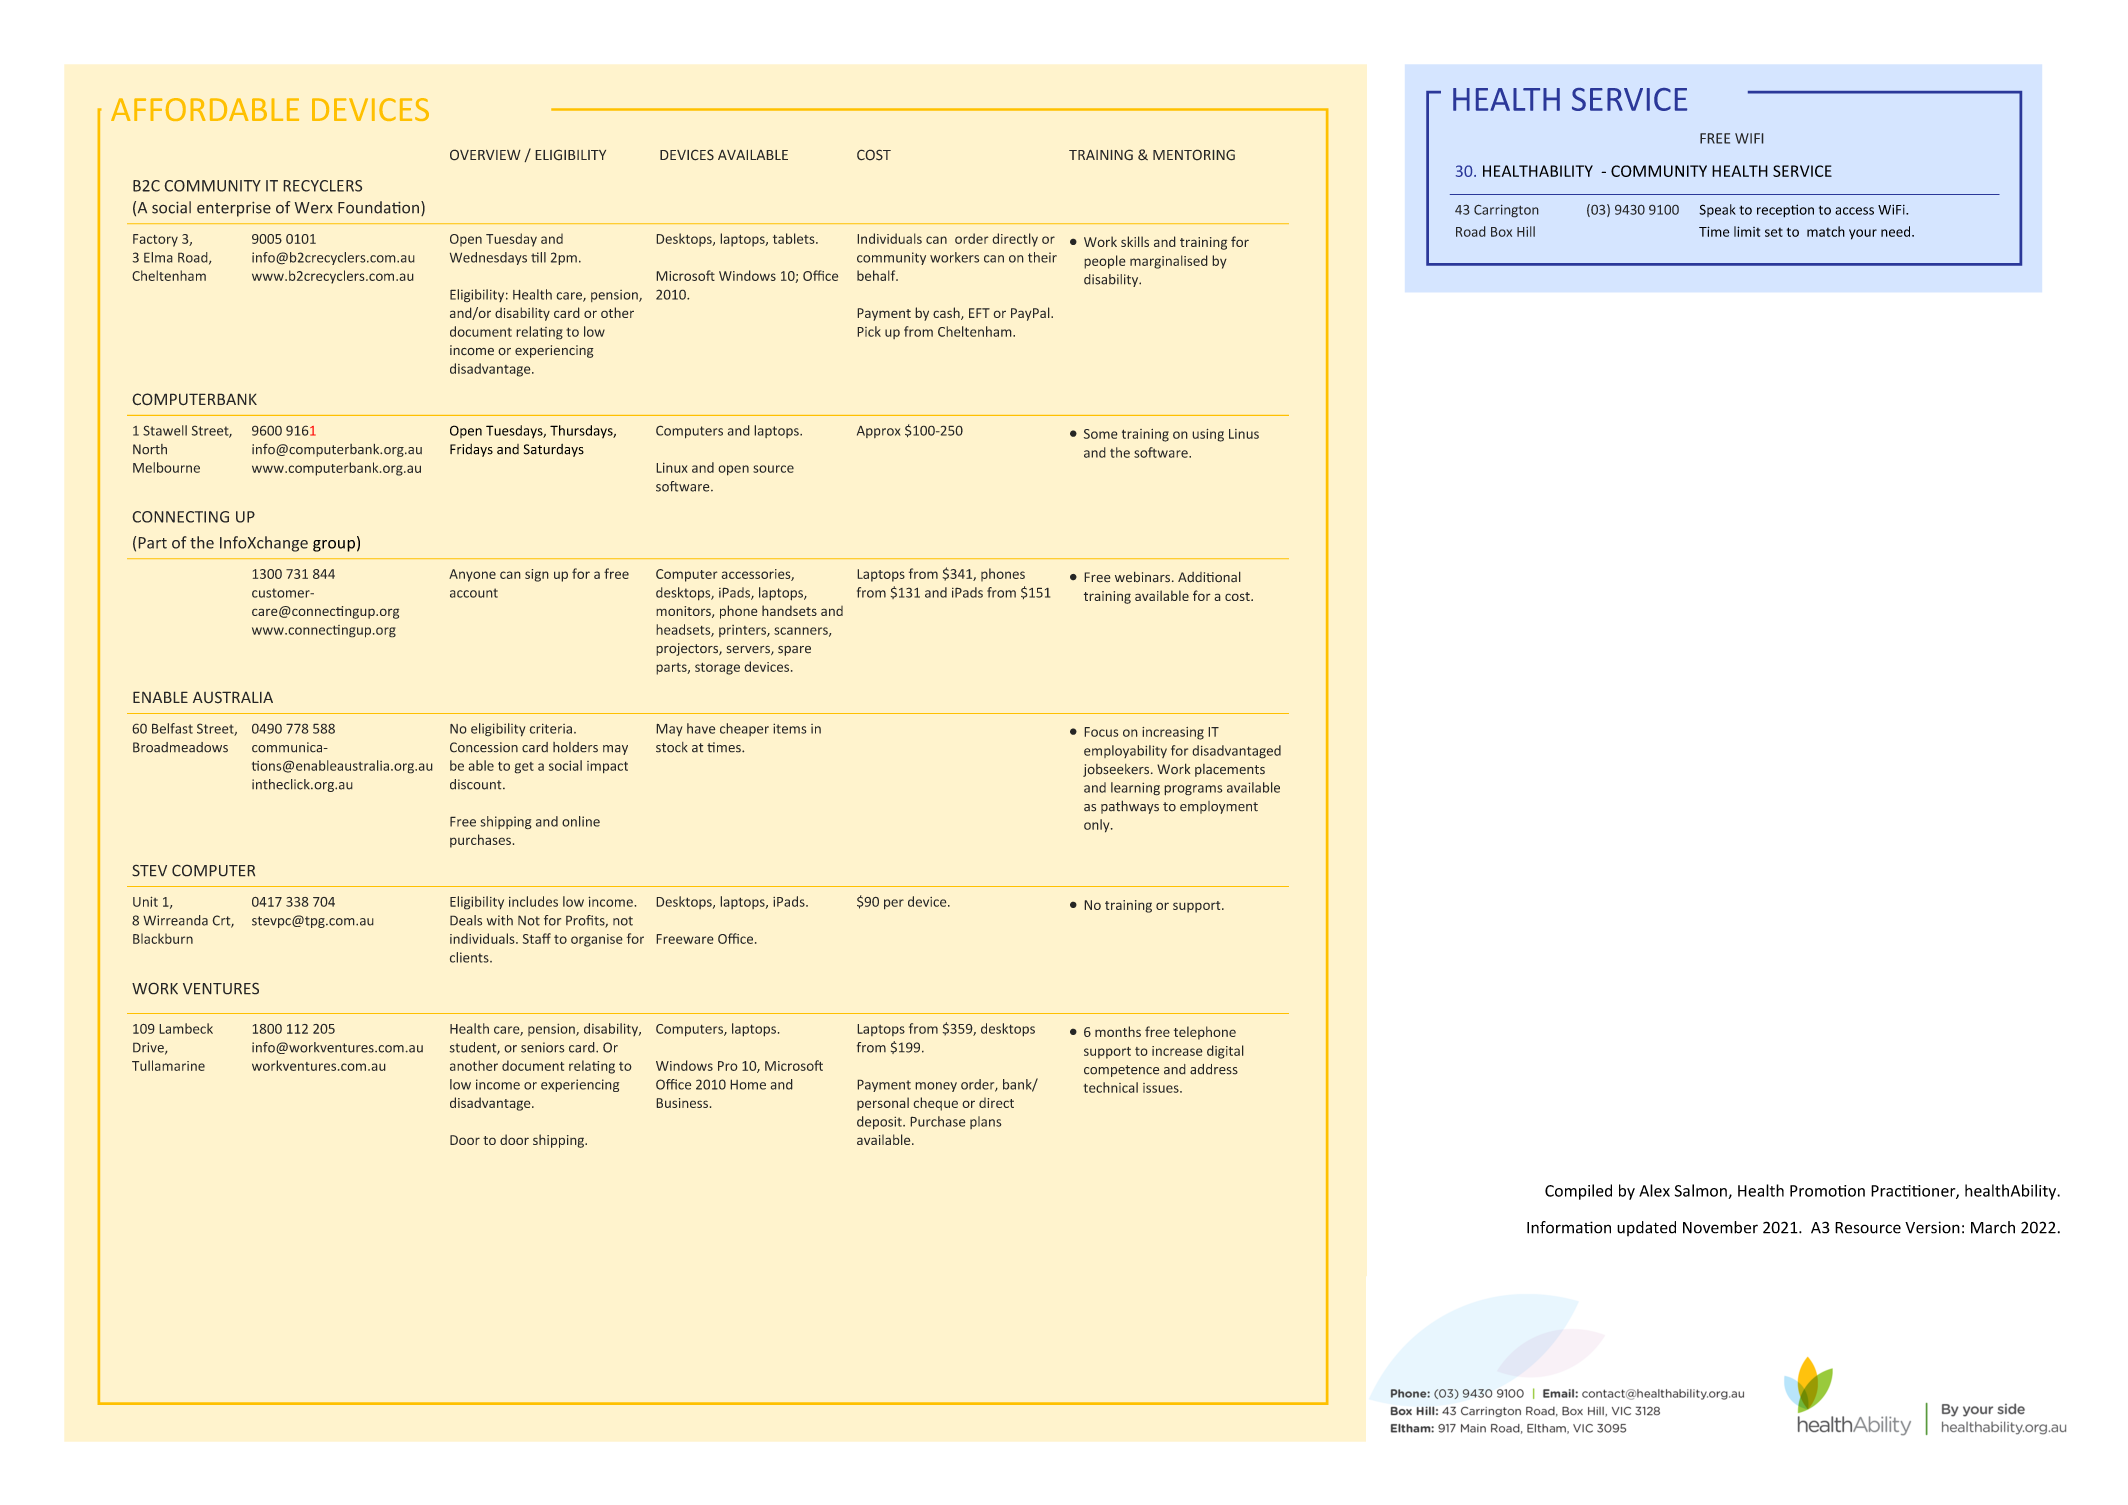 The width and height of the screenshot is (2128, 1505). Describe the element at coordinates (1144, 577) in the screenshot. I see `webinars` at that location.
